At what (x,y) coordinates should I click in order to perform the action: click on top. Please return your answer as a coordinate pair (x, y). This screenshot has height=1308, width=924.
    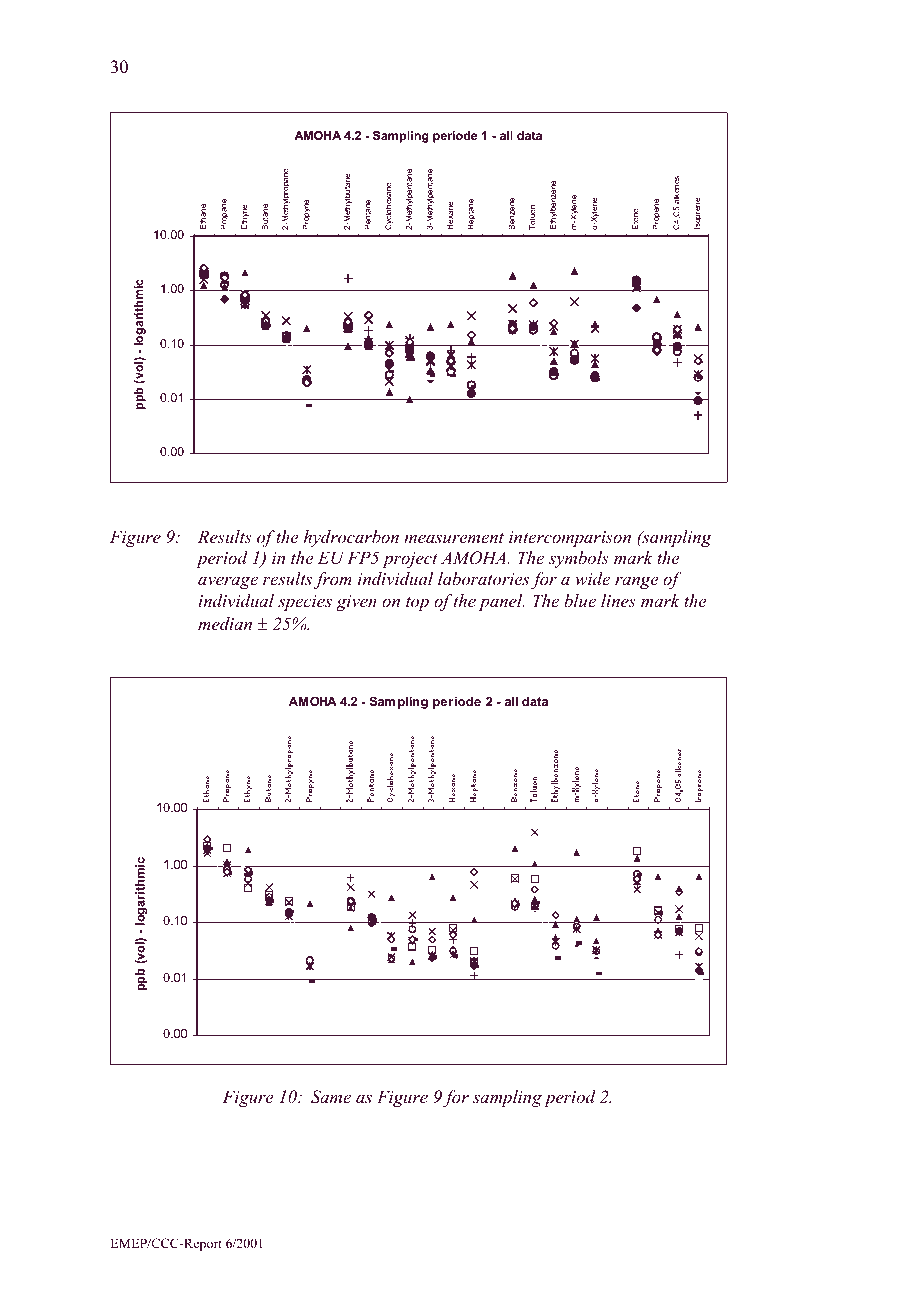
    Looking at the image, I should click on (417, 604).
